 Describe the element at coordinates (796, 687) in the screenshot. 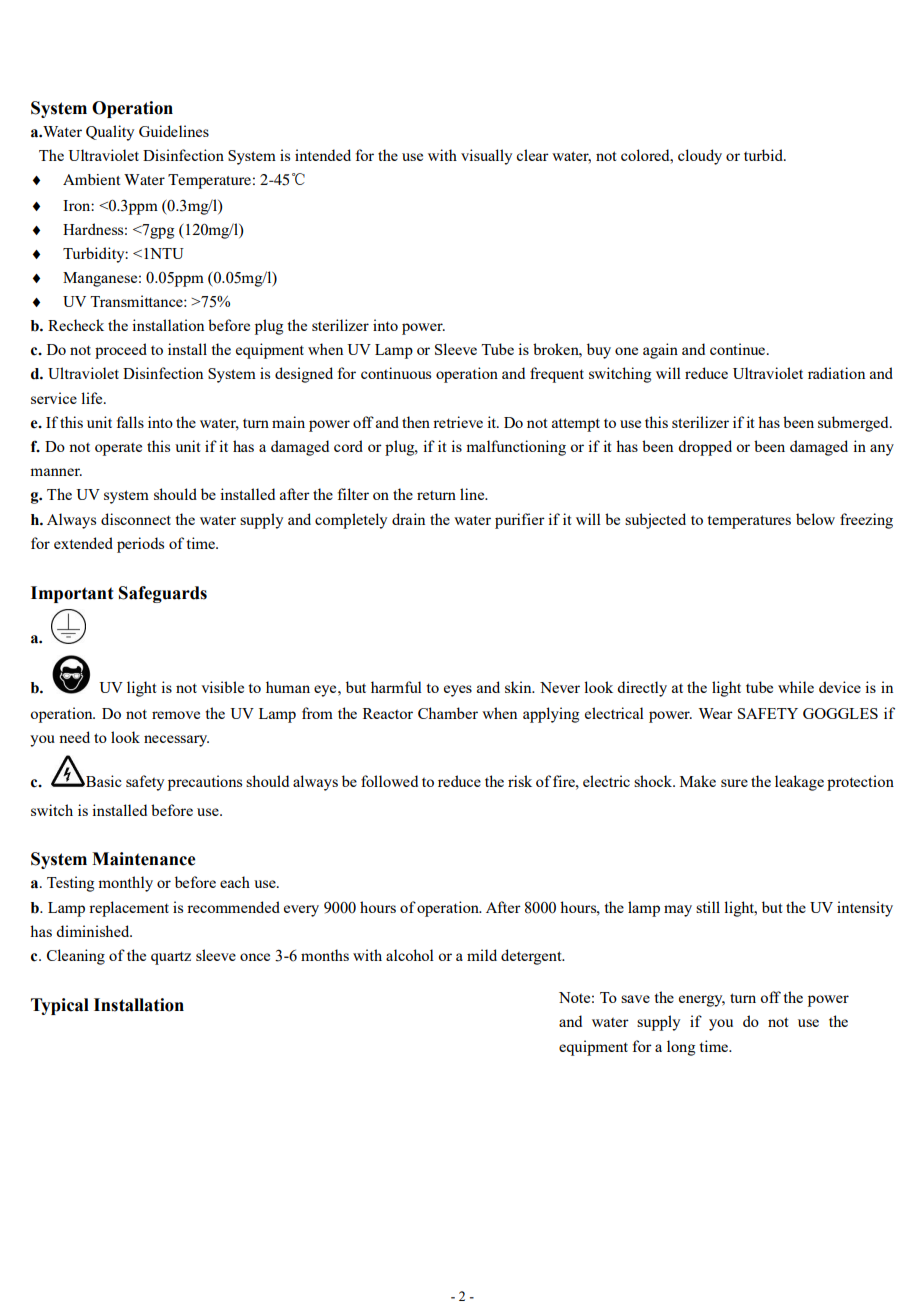

I see `while` at that location.
